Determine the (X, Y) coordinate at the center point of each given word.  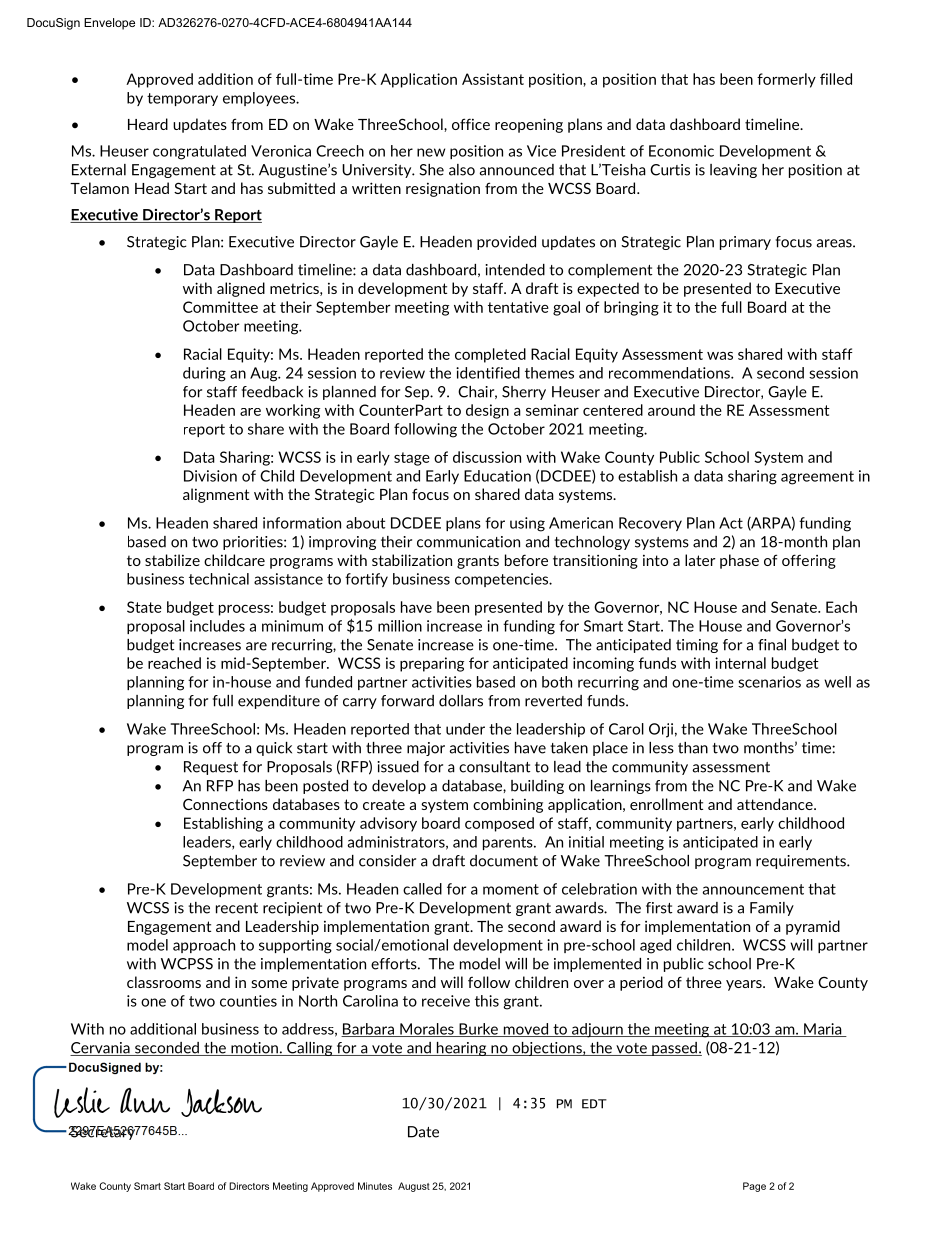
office (471, 124)
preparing (432, 664)
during (204, 374)
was (720, 356)
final (772, 645)
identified (488, 373)
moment (511, 889)
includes (217, 626)
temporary (182, 99)
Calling (310, 1049)
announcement (753, 889)
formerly (786, 80)
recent (237, 908)
